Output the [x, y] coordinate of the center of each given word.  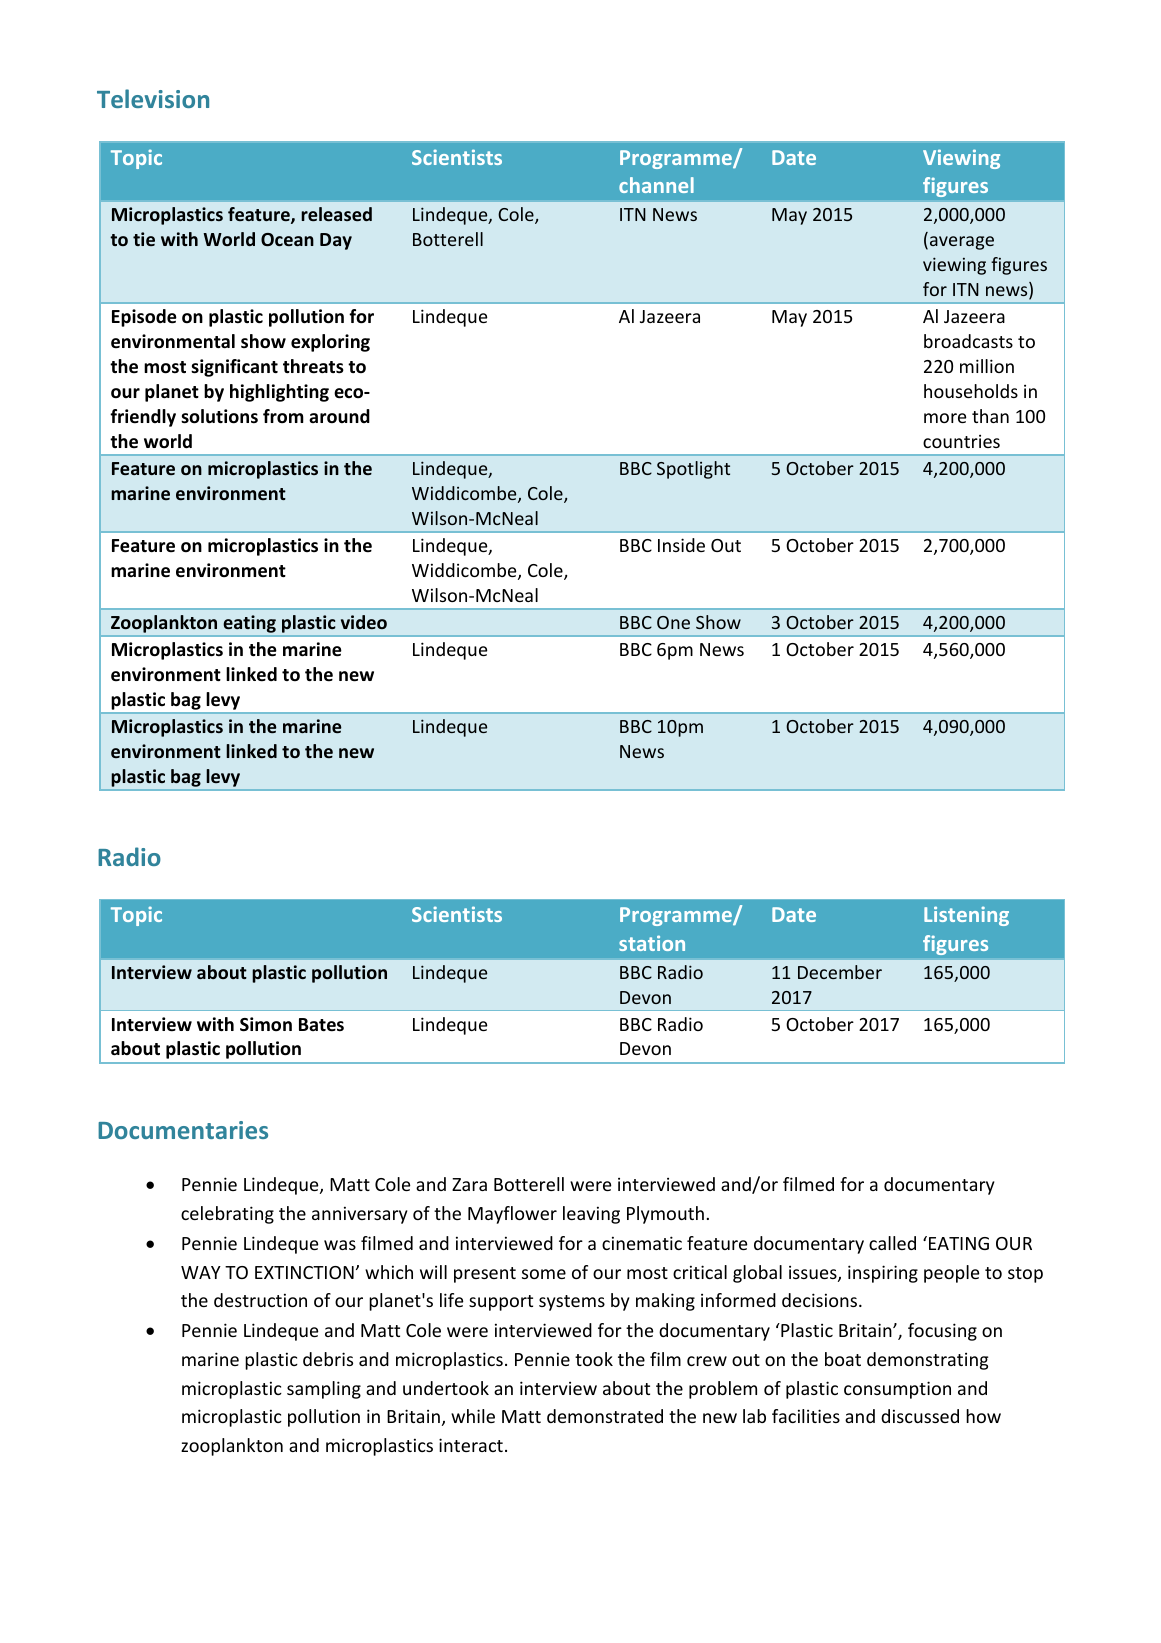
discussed [920, 1416]
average [962, 243]
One [673, 622]
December [840, 972]
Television [153, 98]
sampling [324, 1390]
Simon [266, 1024]
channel [656, 185]
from [283, 416]
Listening [966, 916]
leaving [591, 1215]
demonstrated [605, 1416]
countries [961, 441]
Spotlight [693, 470]
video [364, 622]
